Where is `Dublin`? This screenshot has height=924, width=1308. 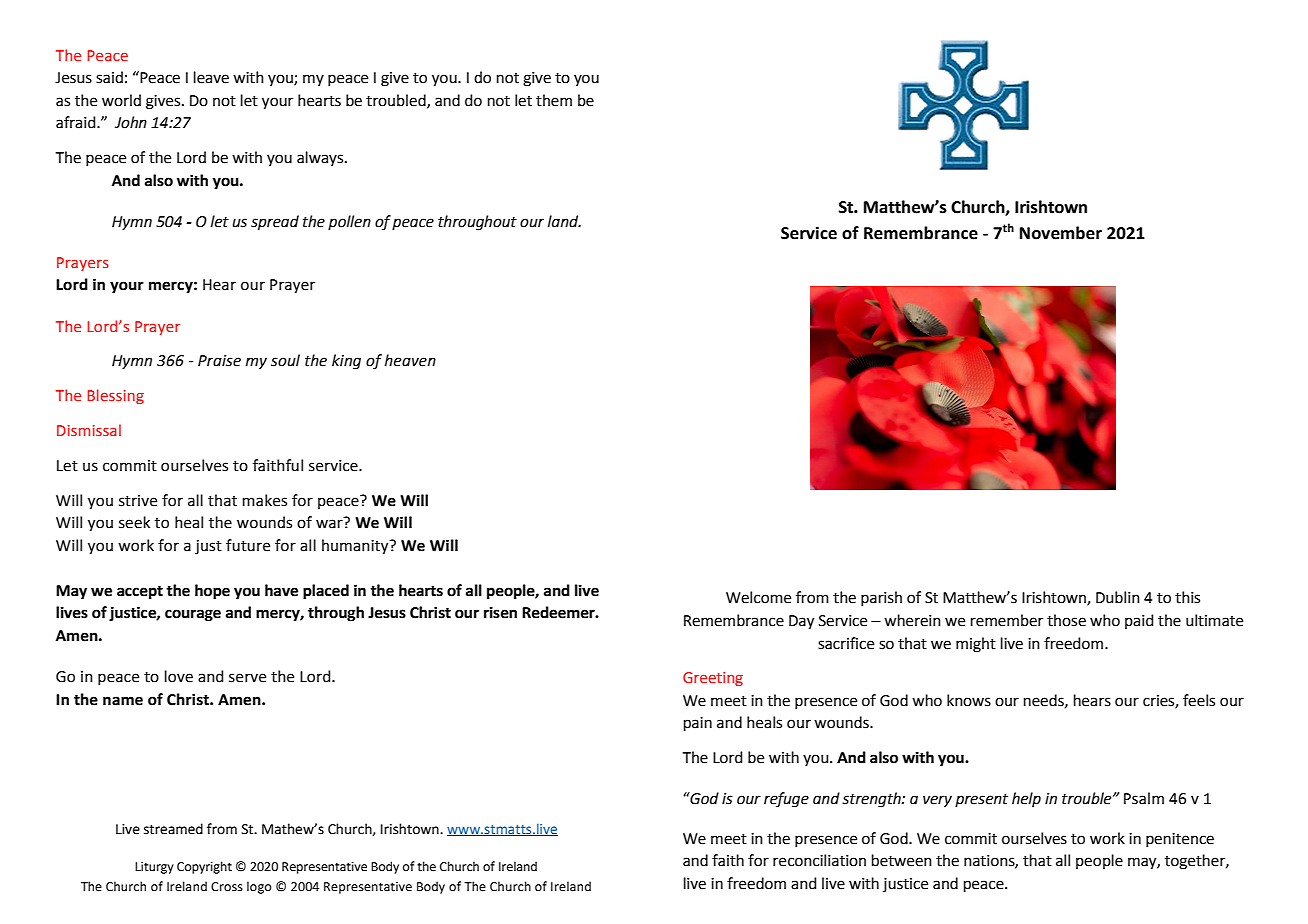
Dublin is located at coordinates (1118, 597).
